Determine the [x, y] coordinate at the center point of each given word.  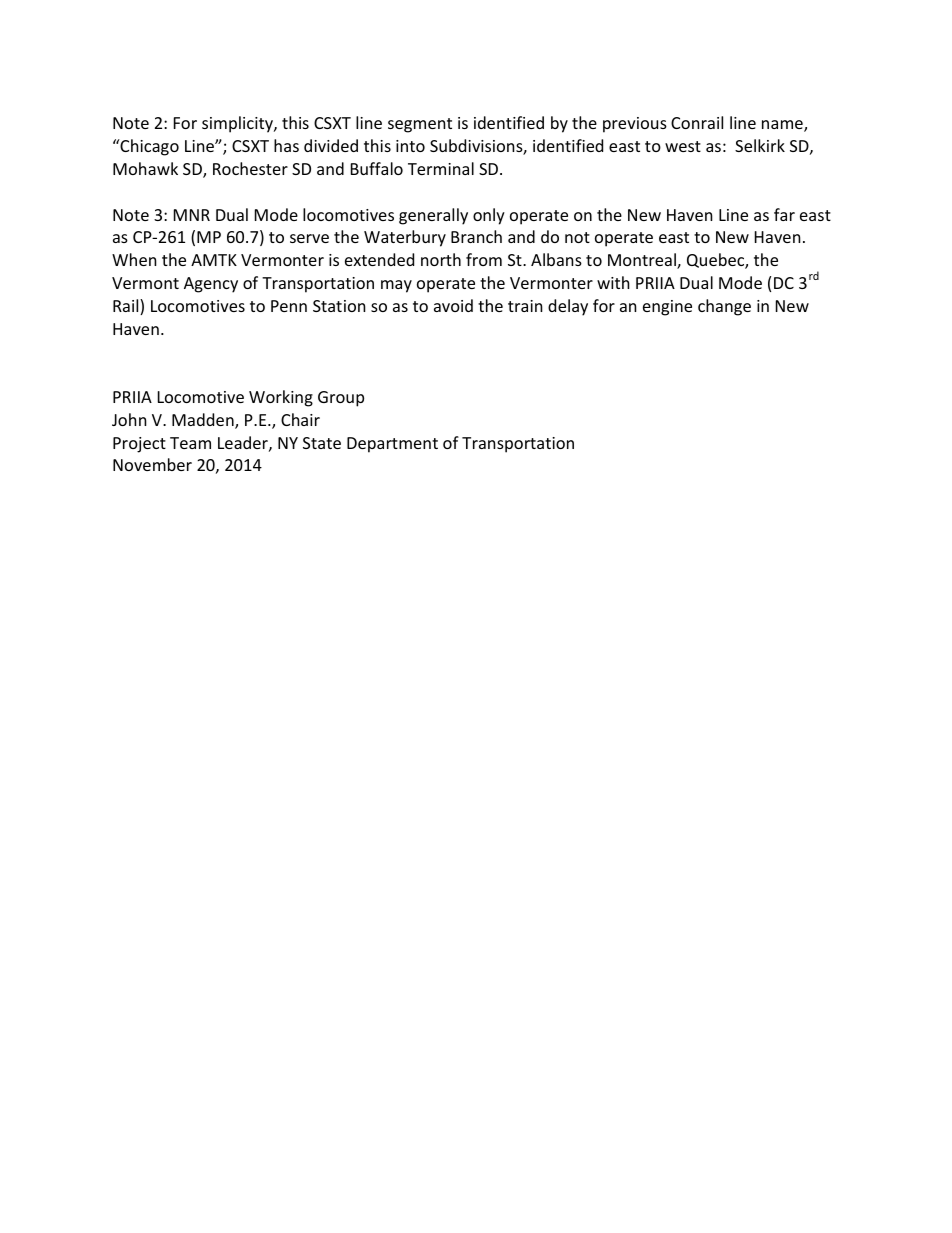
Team [190, 443]
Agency [211, 285]
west [683, 146]
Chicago [148, 147]
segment [420, 125]
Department [392, 445]
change [724, 307]
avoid [453, 305]
